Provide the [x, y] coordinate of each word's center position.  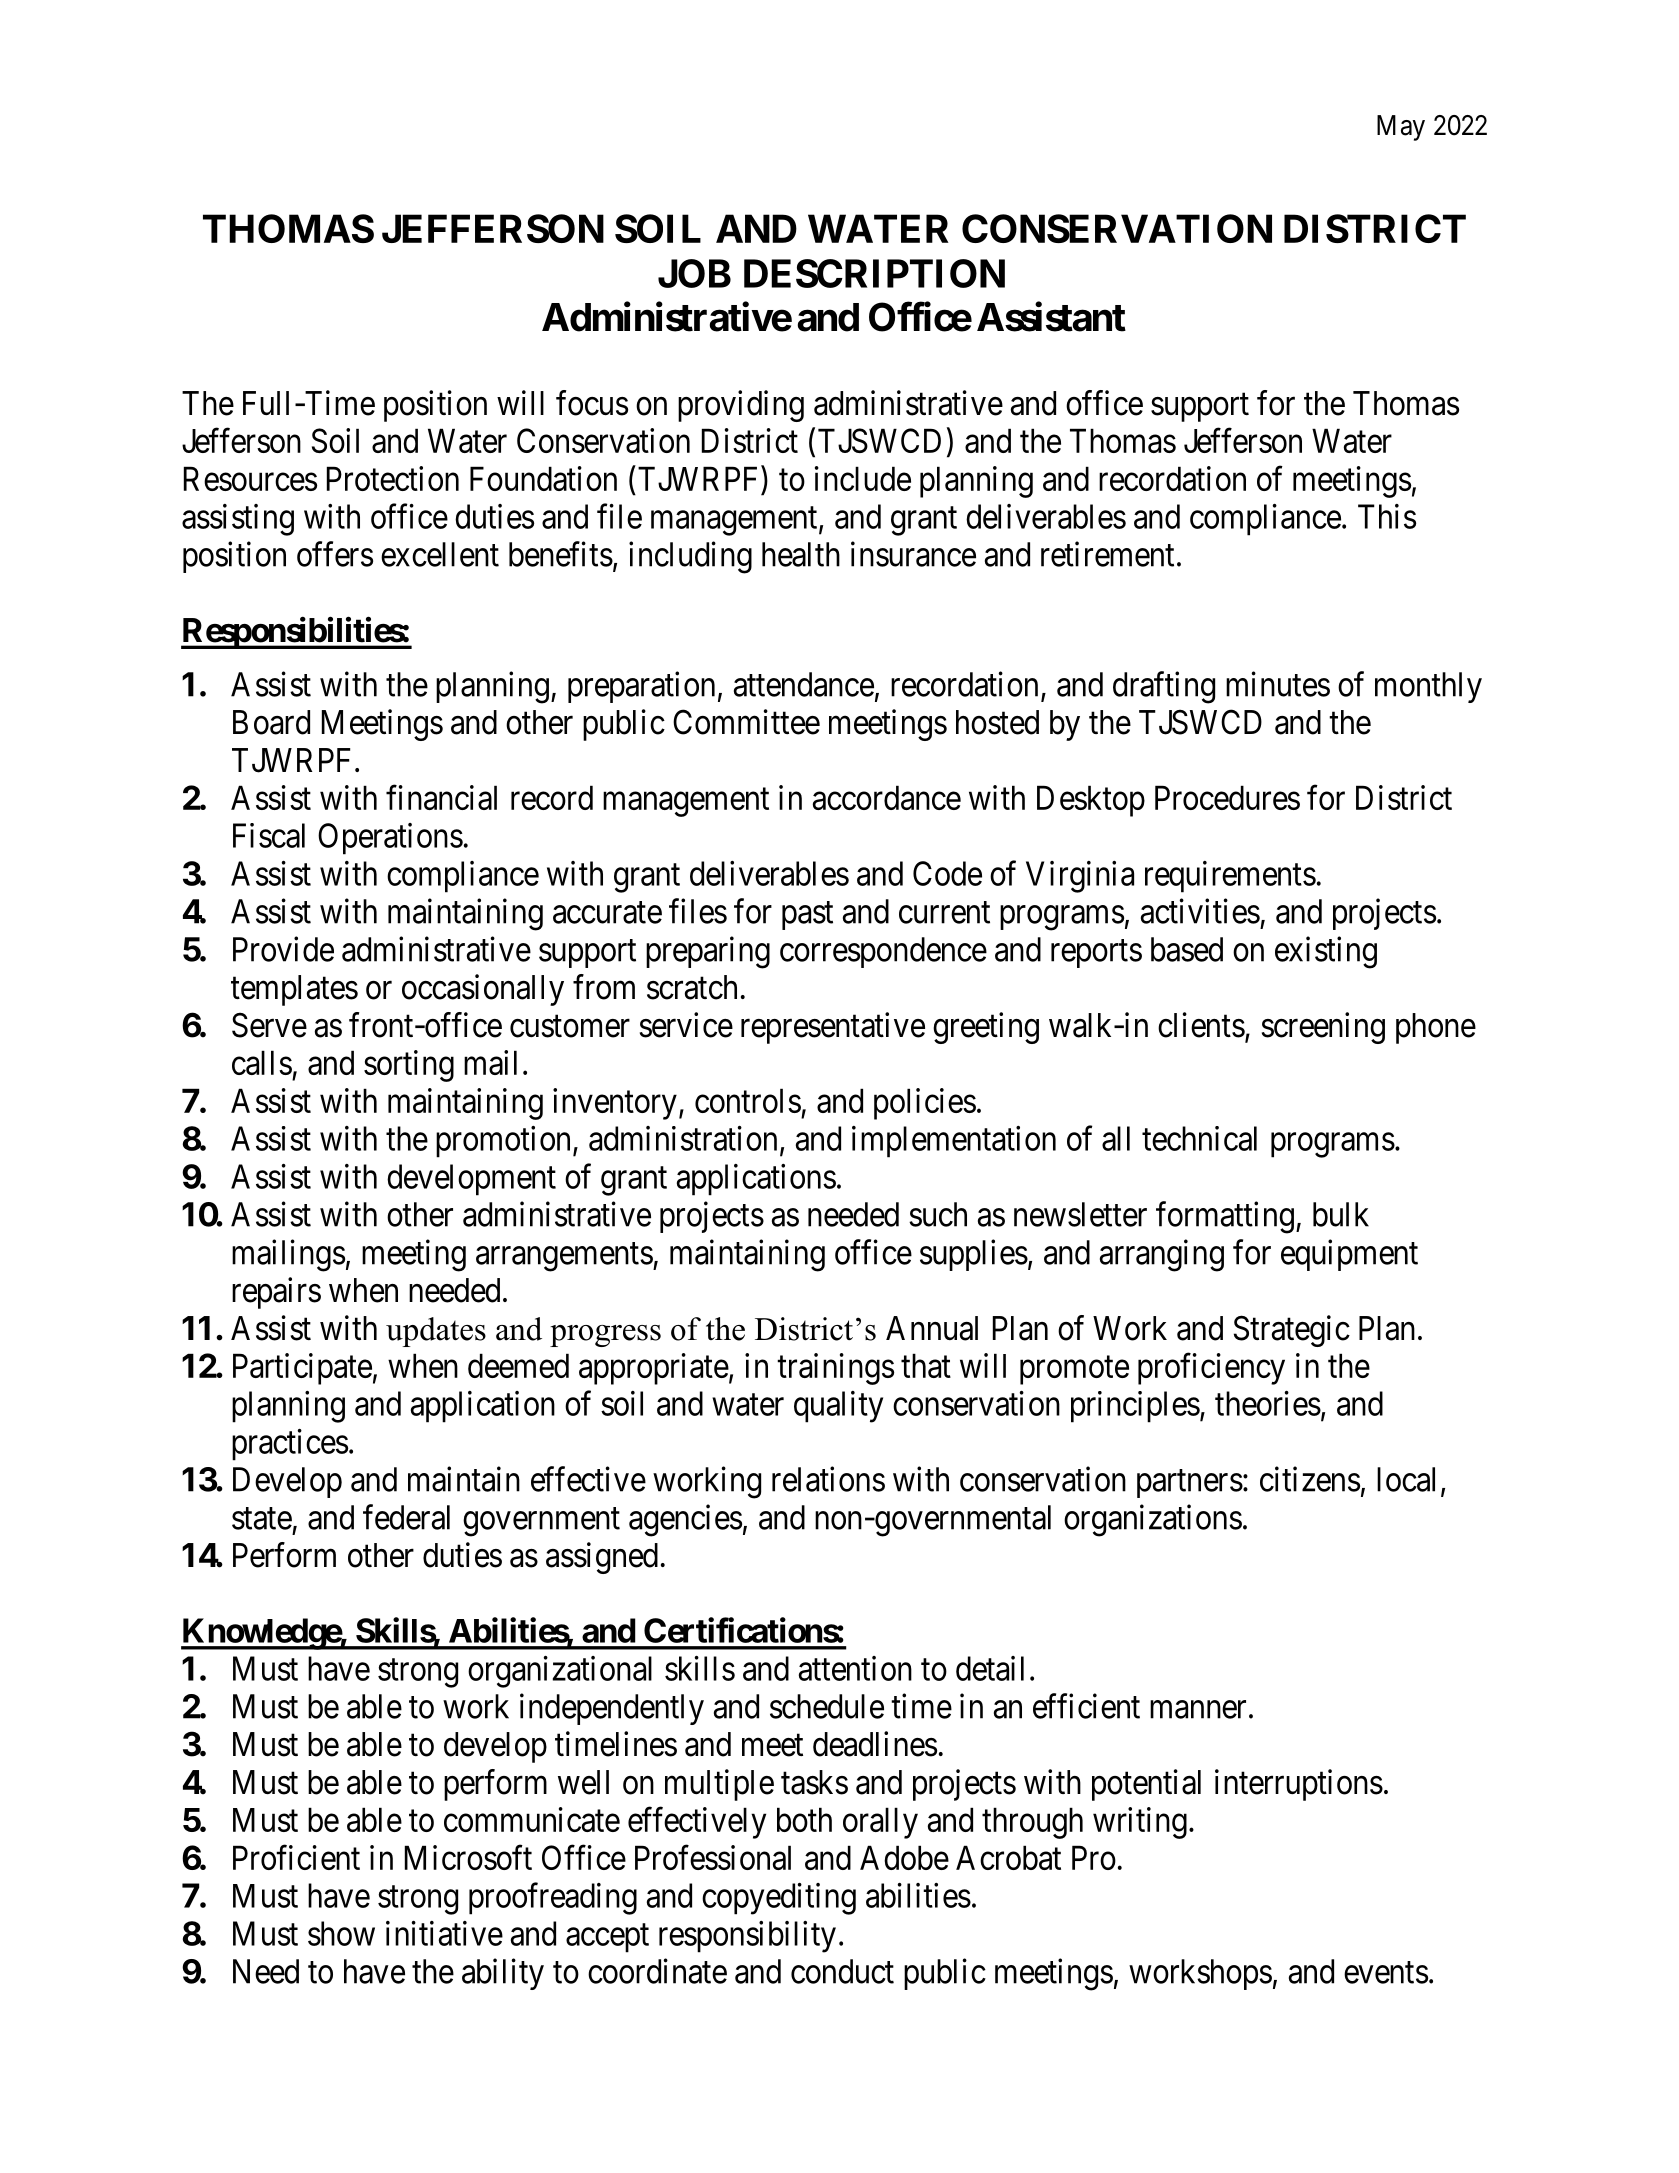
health [801, 554]
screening [1323, 1028]
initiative [444, 1933]
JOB [694, 273]
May [1401, 128]
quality [838, 1407]
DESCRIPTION [874, 273]
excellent [440, 554]
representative [833, 1028]
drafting [1164, 687]
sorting [409, 1066]
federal [406, 1517]
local [1406, 1479]
